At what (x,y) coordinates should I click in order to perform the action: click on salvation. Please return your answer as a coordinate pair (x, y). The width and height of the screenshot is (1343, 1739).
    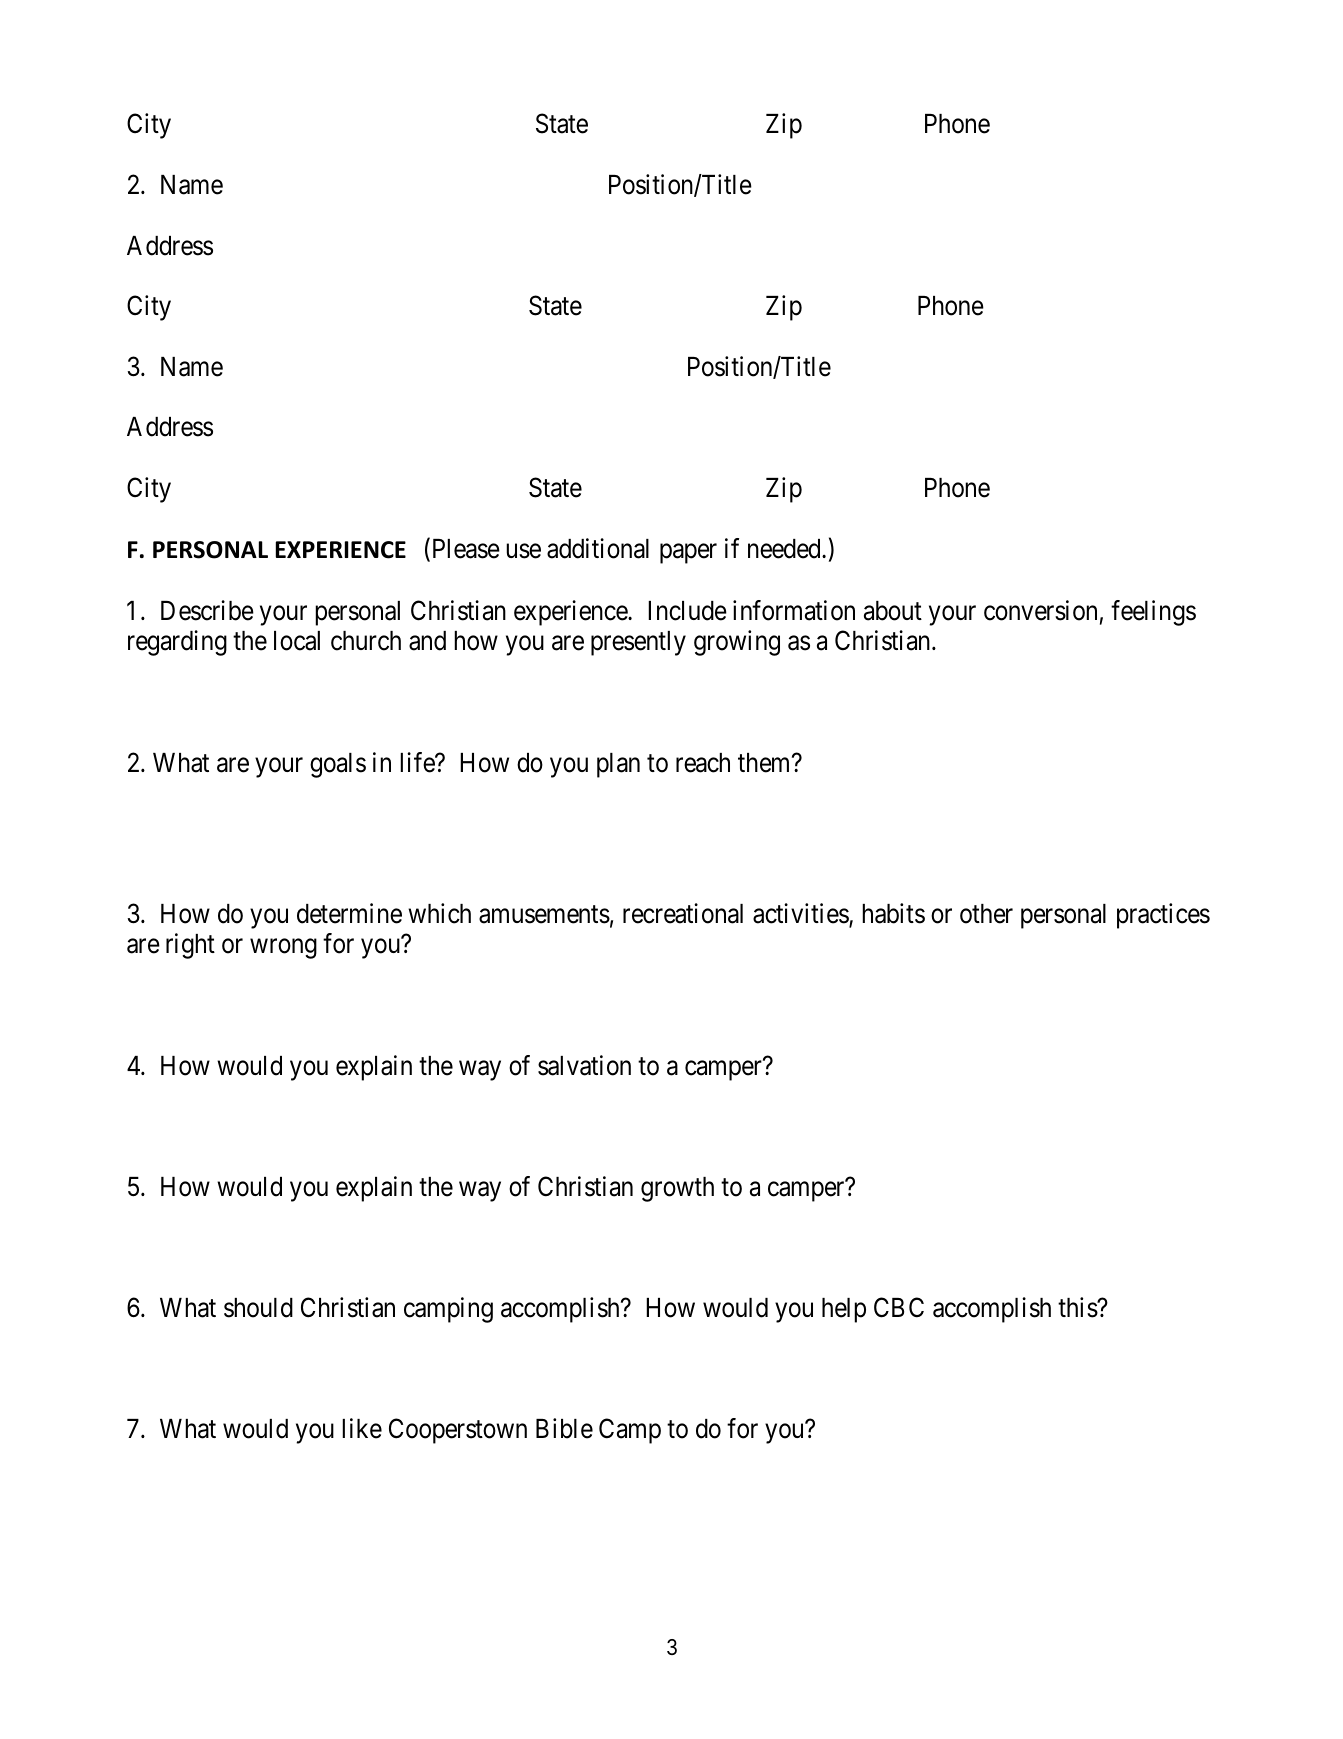
    Looking at the image, I should click on (584, 1065).
